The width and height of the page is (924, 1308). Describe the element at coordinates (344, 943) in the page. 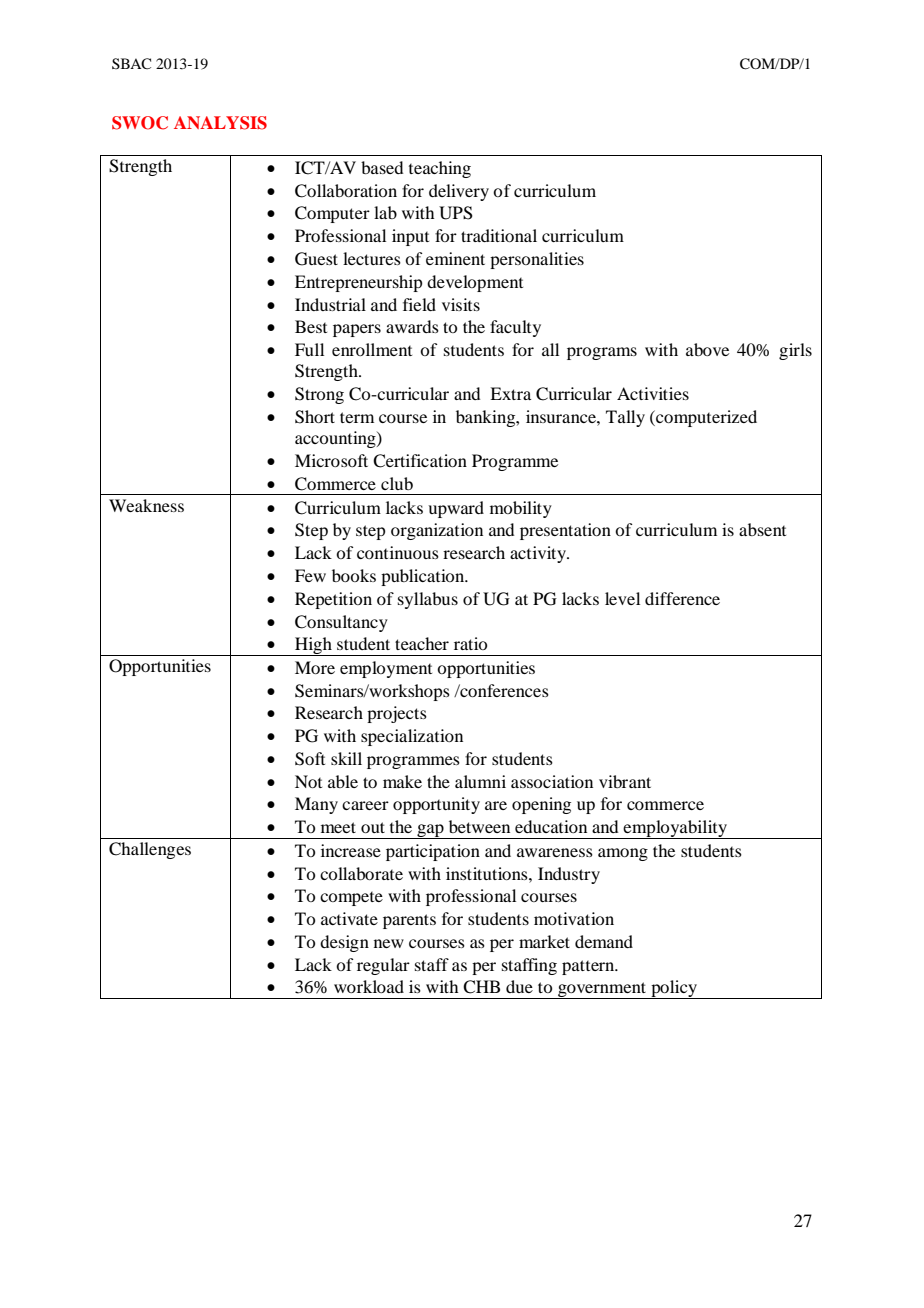

I see `design` at that location.
